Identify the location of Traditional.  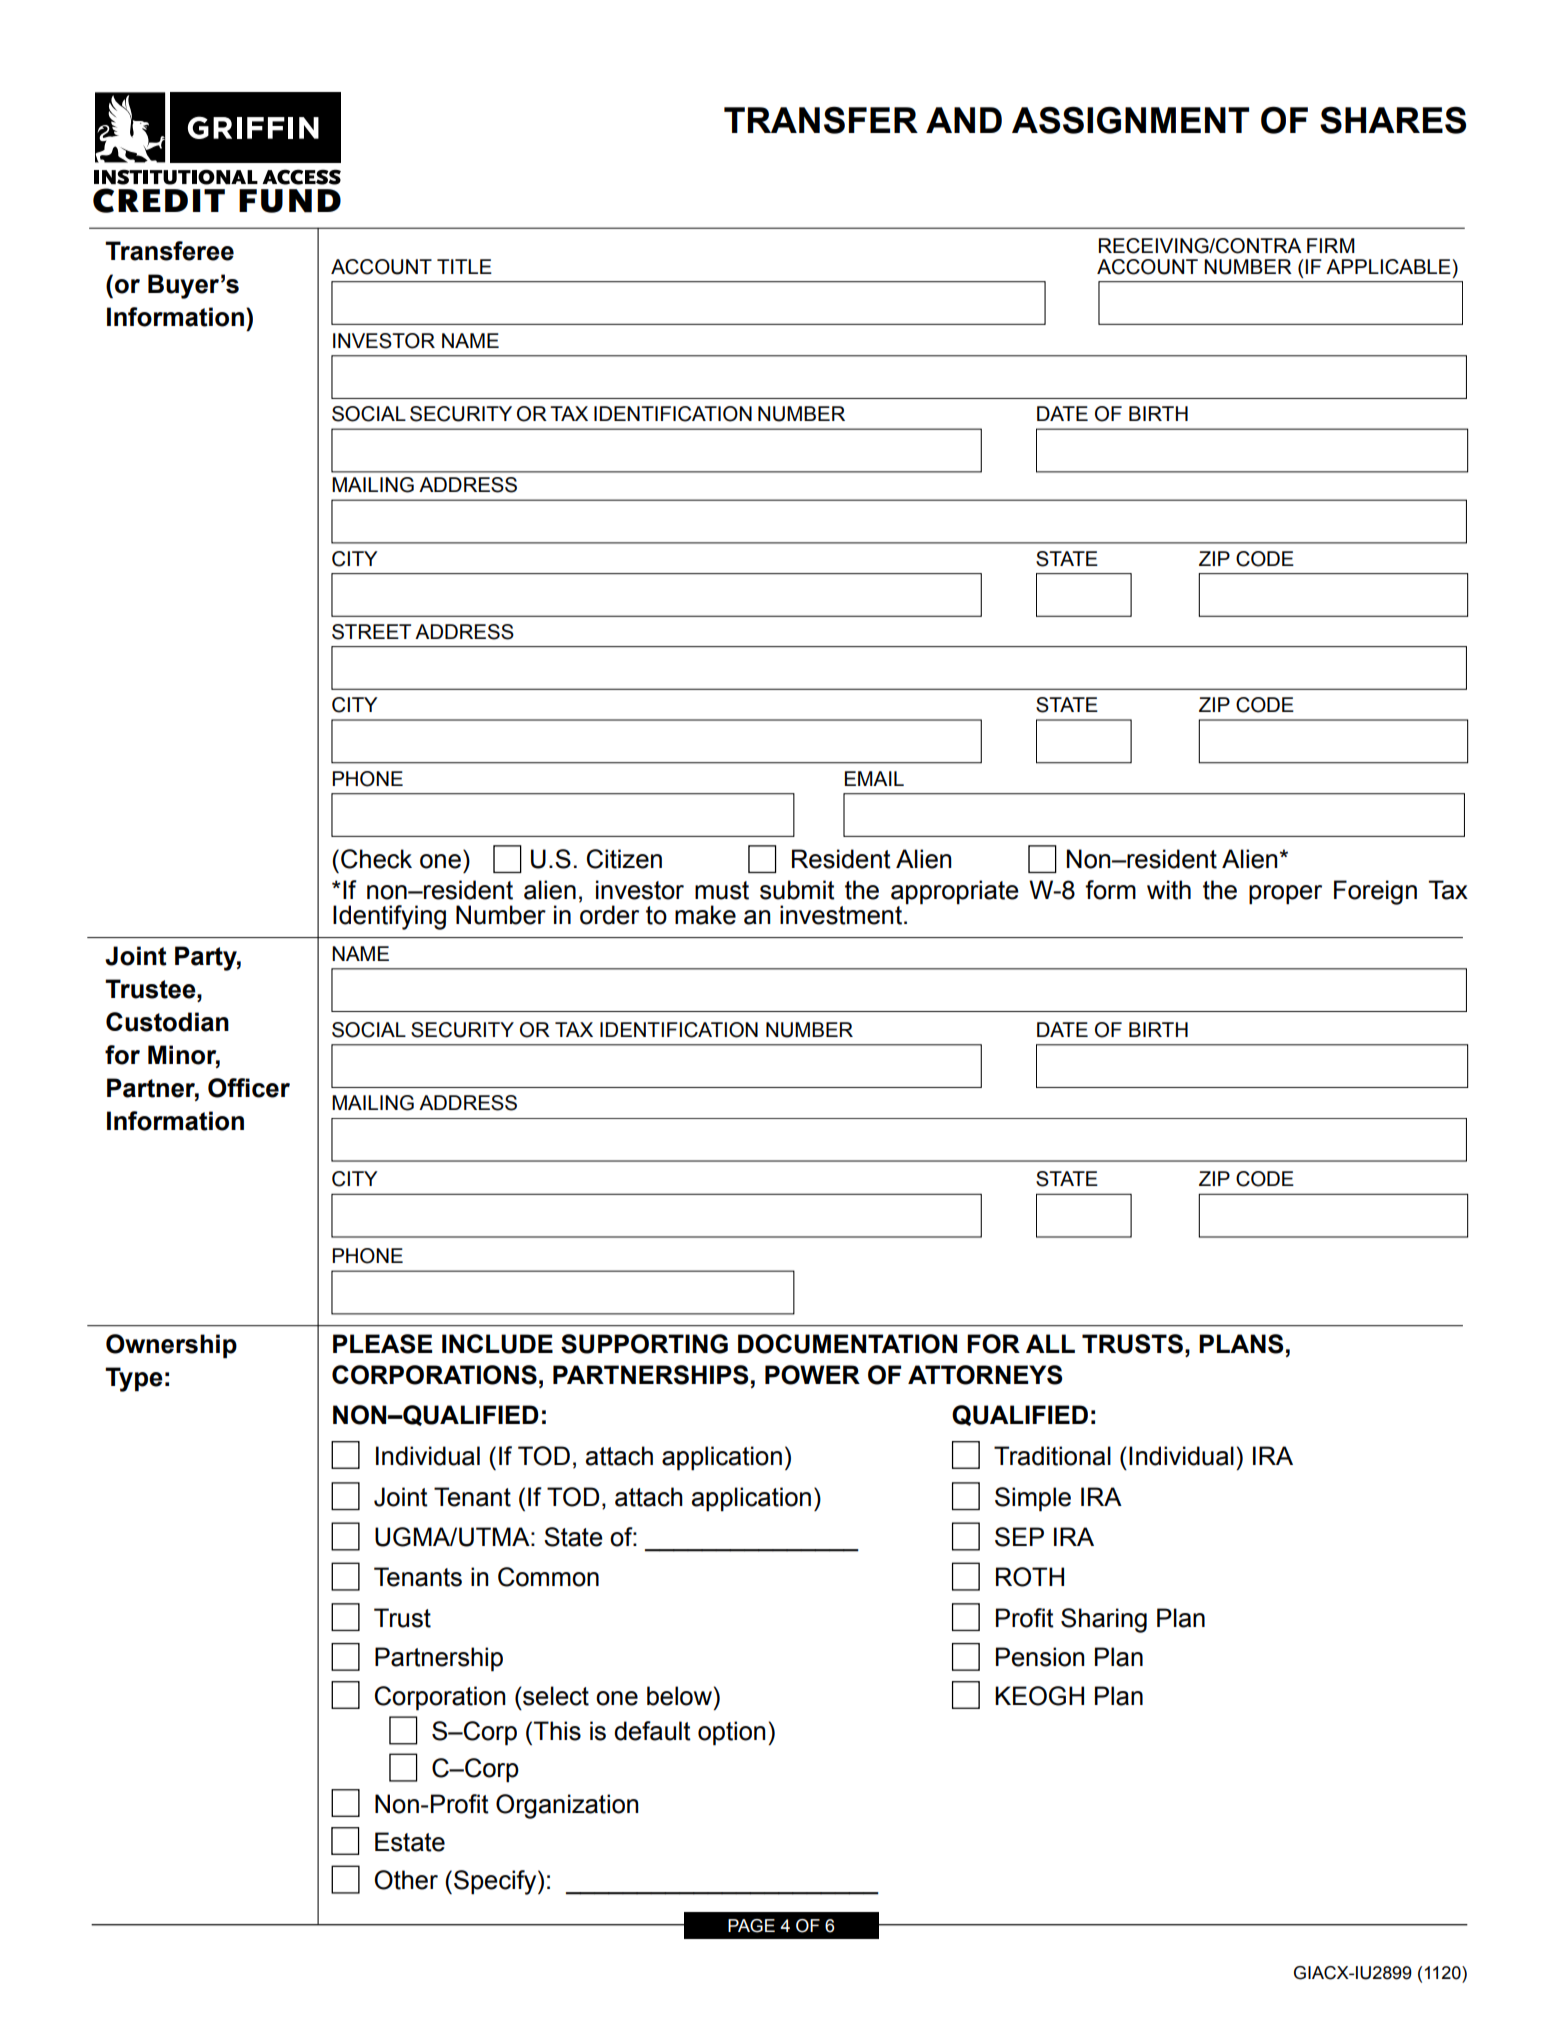
(1052, 1456).
